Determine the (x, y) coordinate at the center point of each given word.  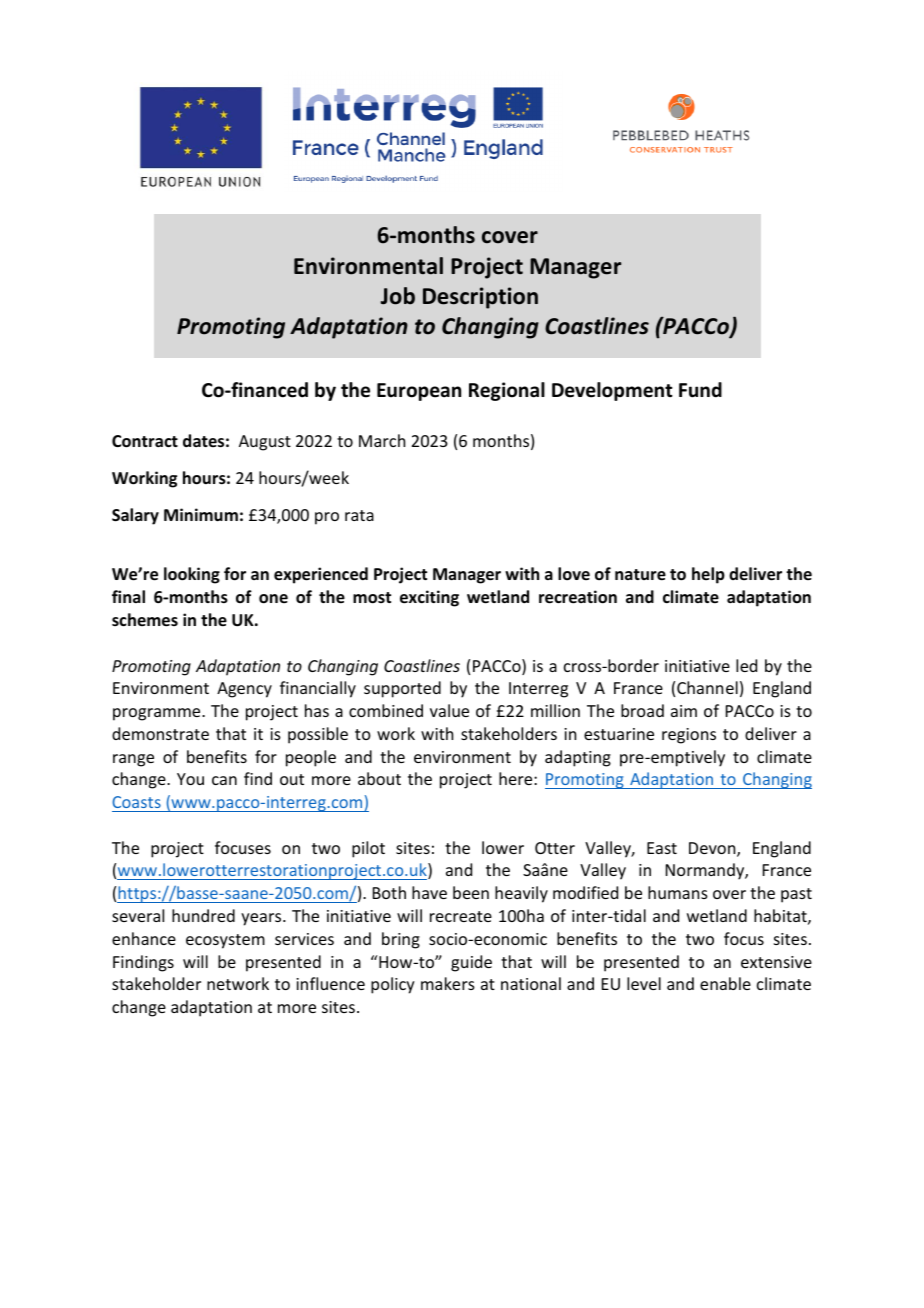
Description (480, 298)
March (382, 440)
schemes (145, 620)
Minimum (201, 515)
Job (398, 296)
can (224, 780)
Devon (713, 849)
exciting (429, 598)
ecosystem (225, 941)
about (379, 778)
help (708, 575)
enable (725, 983)
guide (471, 963)
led (746, 665)
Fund (700, 390)
